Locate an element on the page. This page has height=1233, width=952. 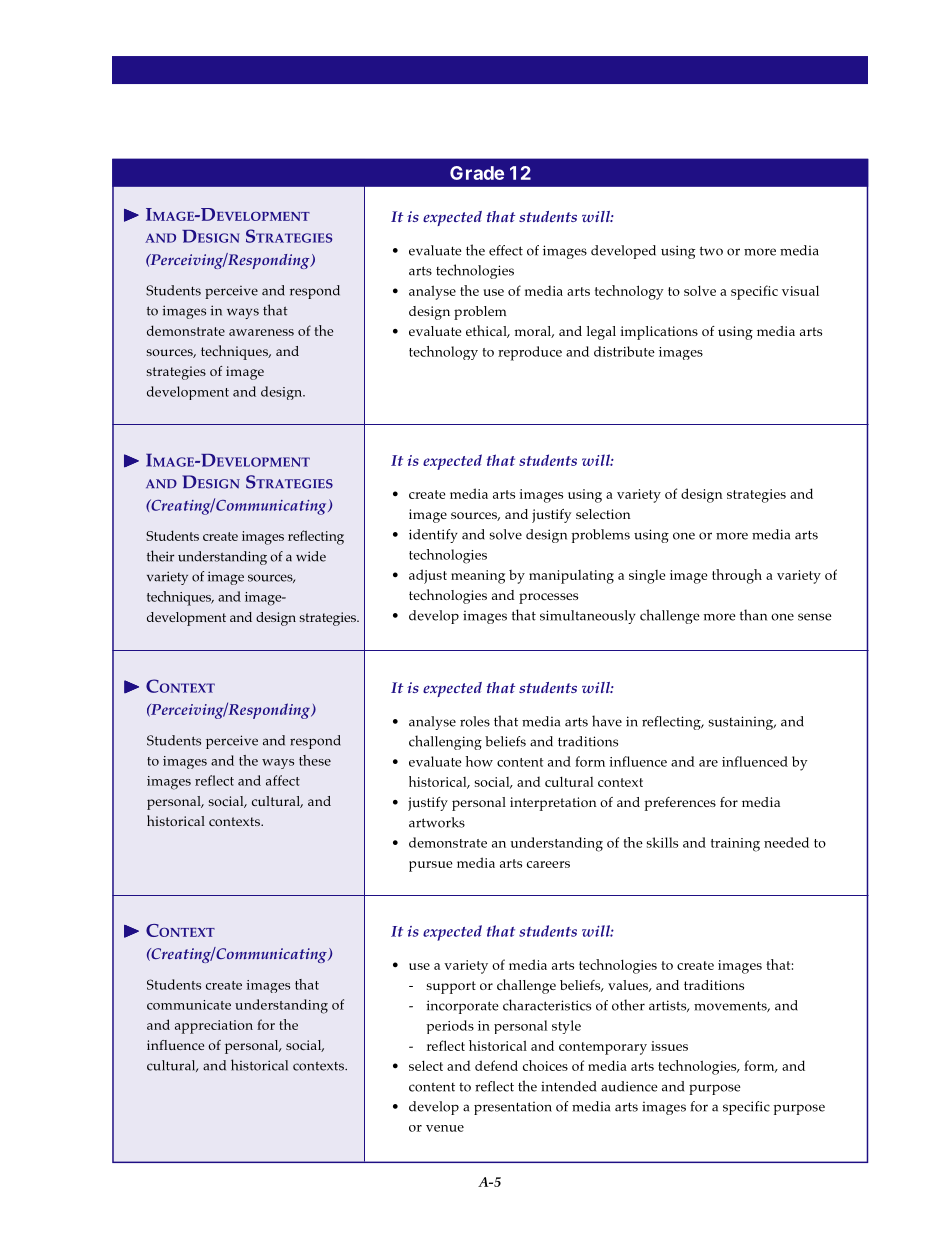
issues is located at coordinates (669, 1046).
